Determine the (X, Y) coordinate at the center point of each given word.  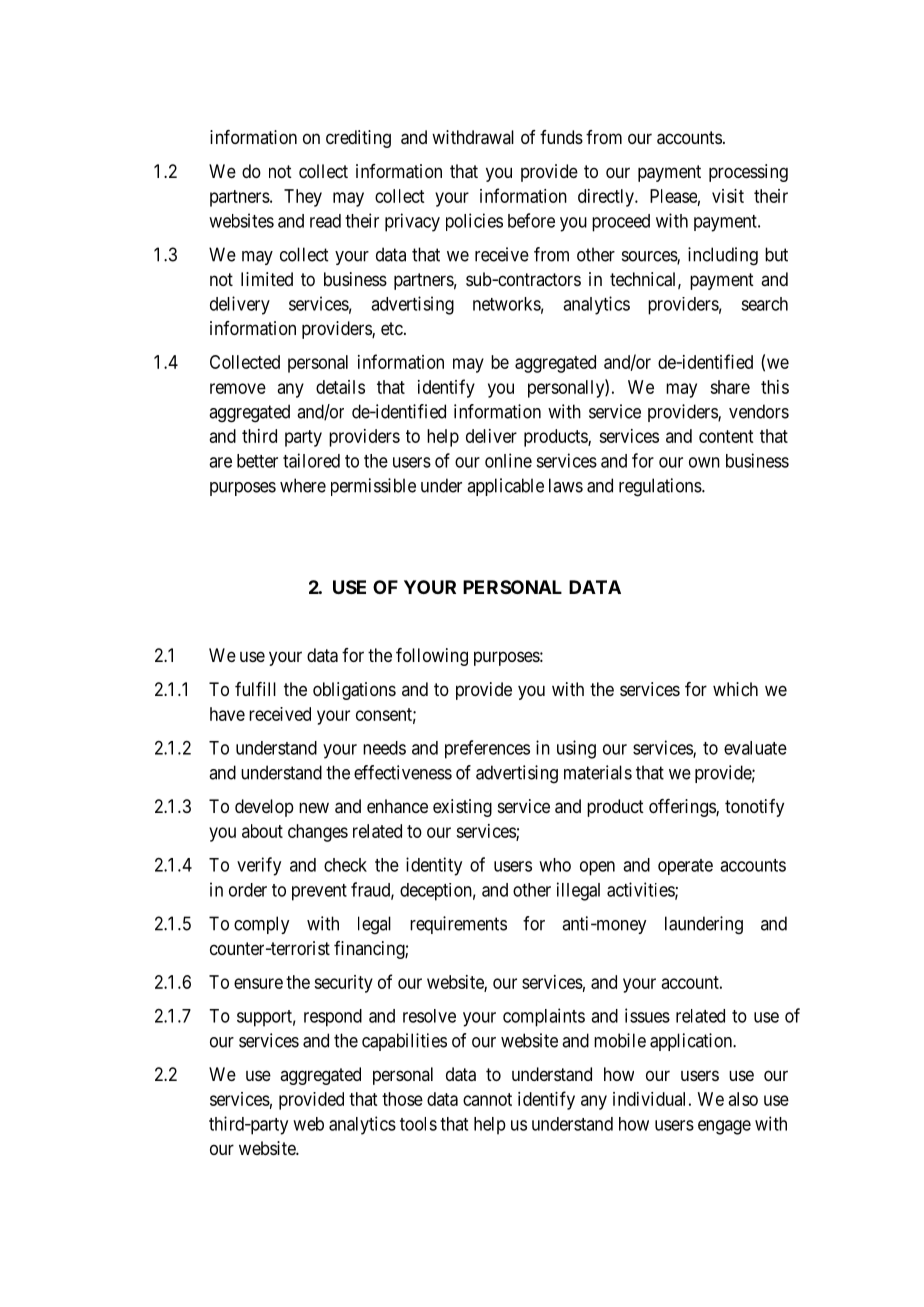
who (555, 865)
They (303, 198)
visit (728, 196)
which (735, 689)
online (508, 460)
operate (685, 867)
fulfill (255, 689)
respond (333, 1018)
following (432, 657)
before (531, 220)
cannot (487, 1099)
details (340, 387)
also (743, 1099)
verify (259, 866)
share (730, 387)
